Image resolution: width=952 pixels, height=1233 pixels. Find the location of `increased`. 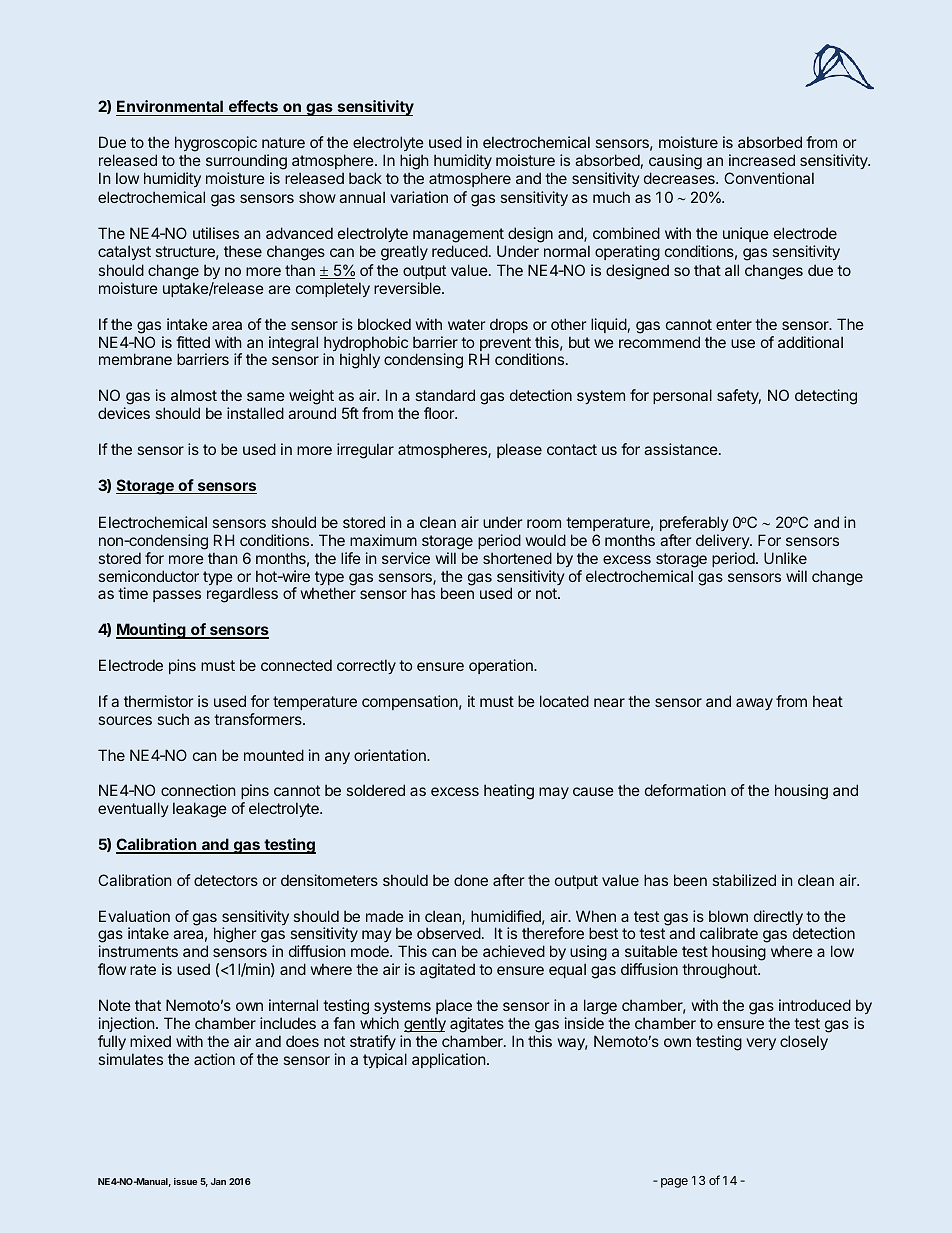

increased is located at coordinates (762, 160).
